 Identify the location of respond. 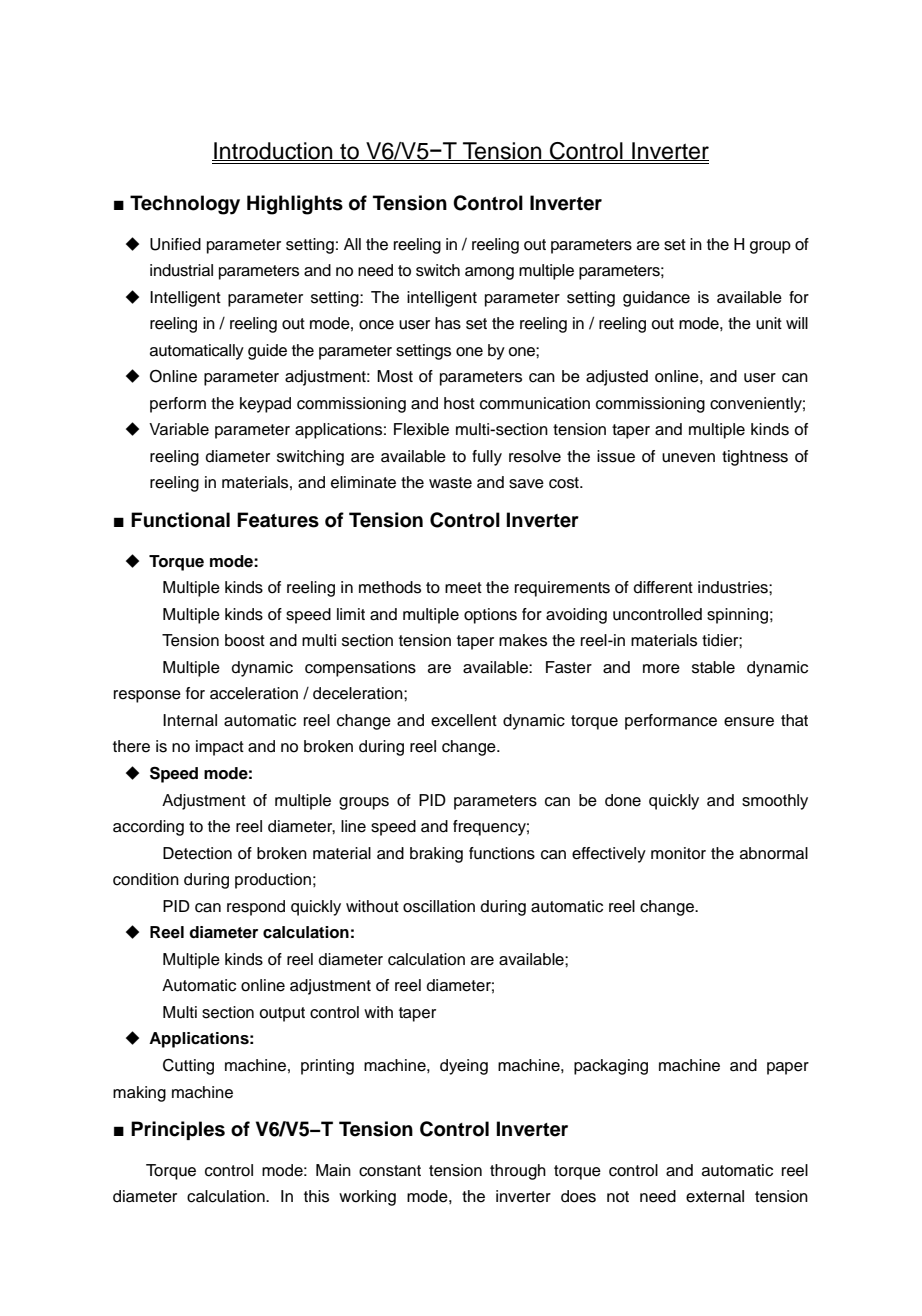
(256, 908).
